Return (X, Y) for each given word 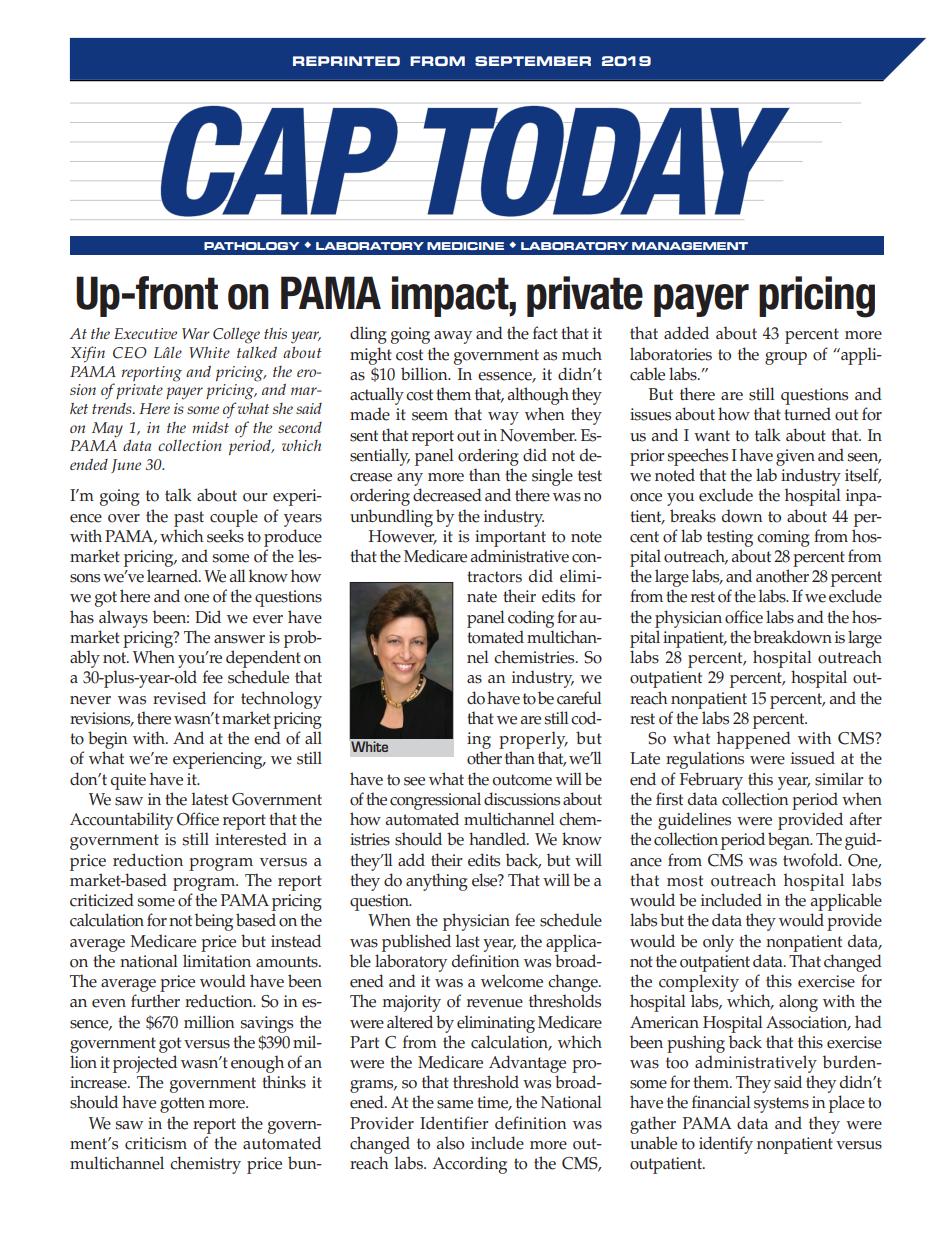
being (214, 922)
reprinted (346, 61)
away (453, 337)
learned (173, 576)
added (686, 333)
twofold (812, 860)
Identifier (454, 1123)
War (196, 333)
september (533, 61)
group (786, 358)
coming (783, 538)
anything (437, 882)
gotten (182, 1105)
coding (531, 619)
